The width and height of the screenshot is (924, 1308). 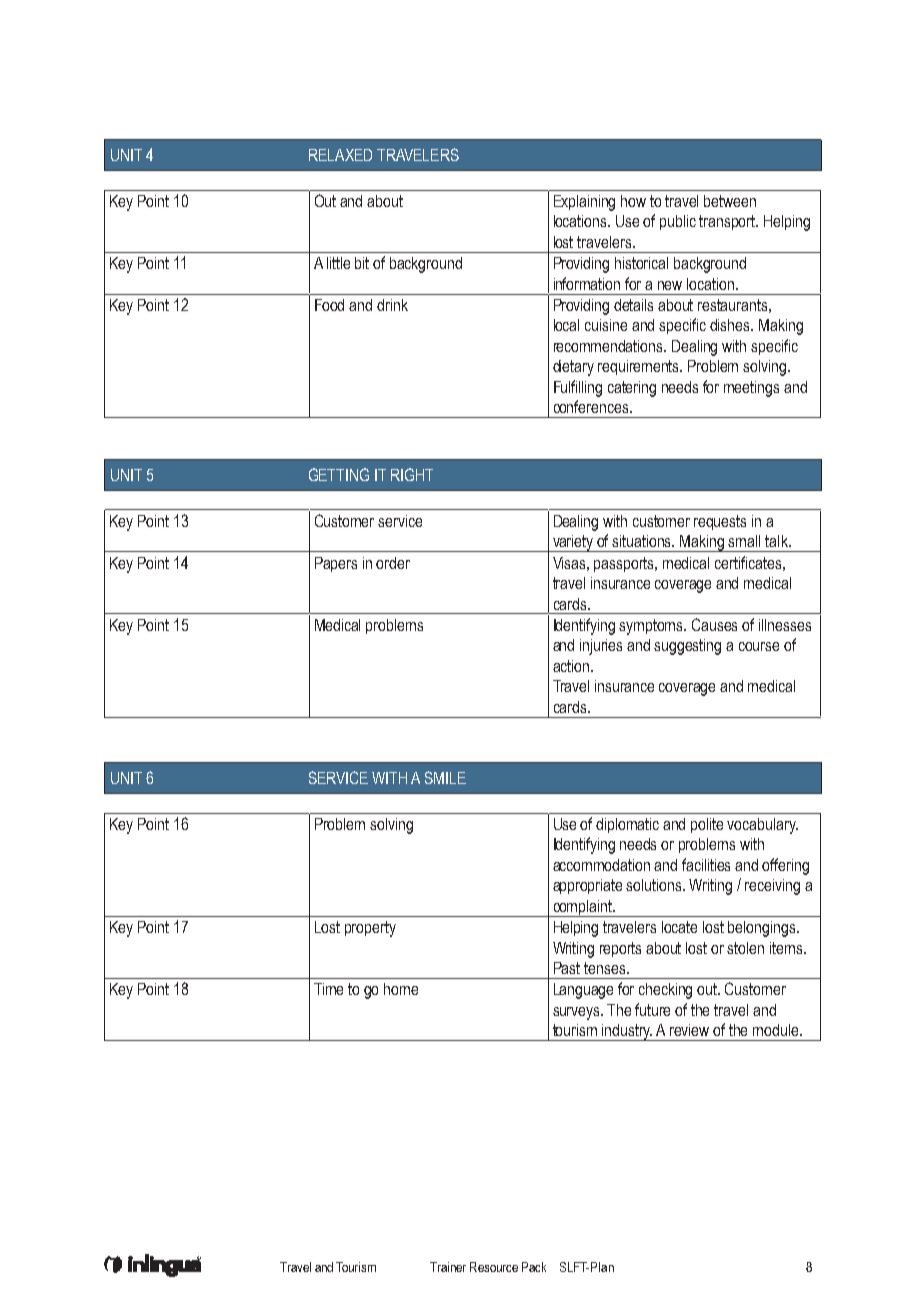 What do you see at coordinates (584, 203) in the screenshot?
I see `Explaining` at bounding box center [584, 203].
